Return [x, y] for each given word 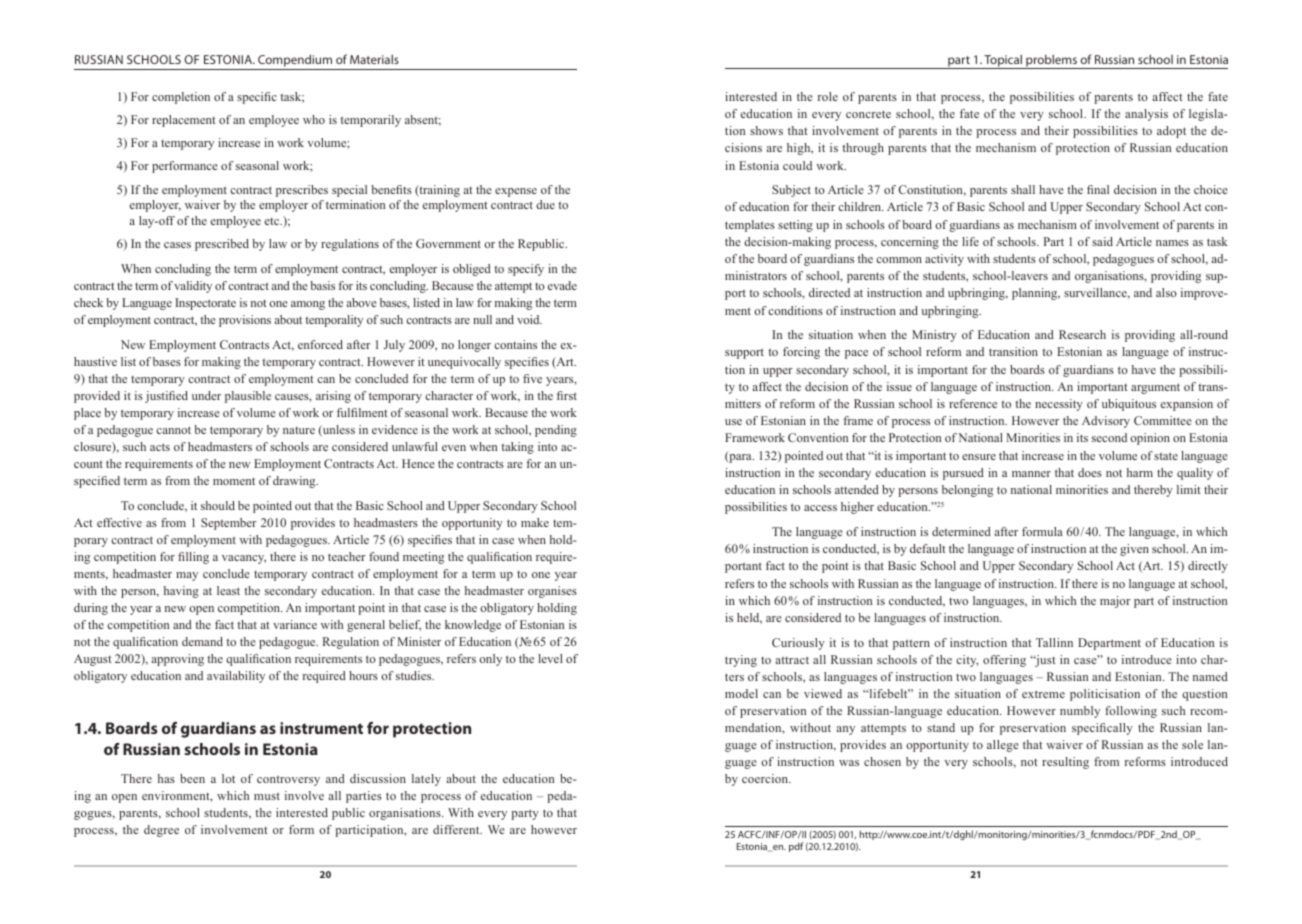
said [1102, 241]
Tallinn [1054, 642]
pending [556, 431]
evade [562, 285]
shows [766, 130]
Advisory [1106, 422]
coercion [766, 778]
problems [1051, 61]
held [749, 618]
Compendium [295, 62]
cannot [173, 430]
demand [202, 641]
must [267, 796]
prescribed [222, 245]
